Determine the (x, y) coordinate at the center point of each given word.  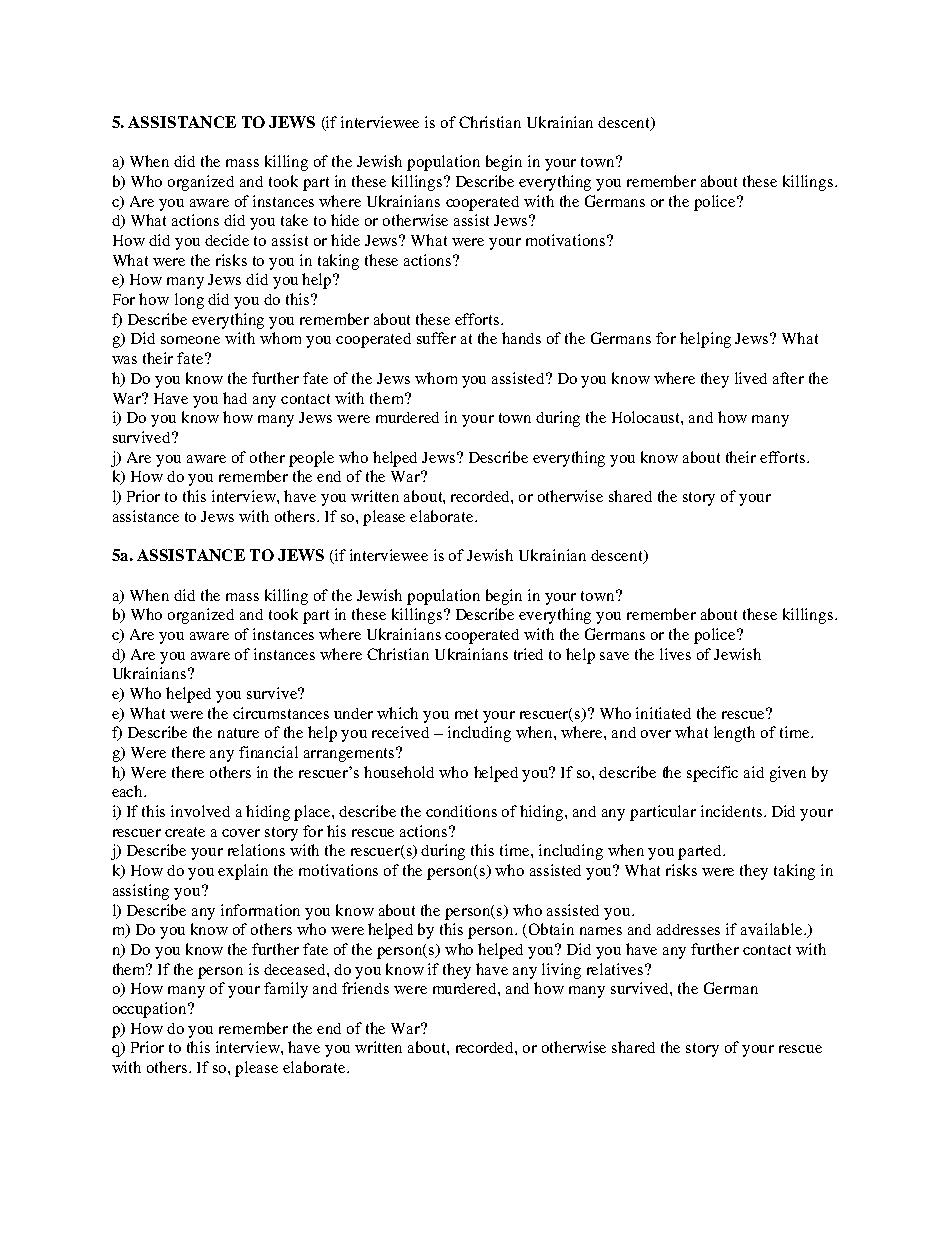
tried (528, 654)
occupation (151, 1010)
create (185, 832)
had (235, 398)
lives (675, 654)
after (788, 378)
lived (751, 378)
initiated (663, 713)
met (466, 714)
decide (227, 240)
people (311, 459)
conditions (461, 811)
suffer (436, 338)
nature (238, 733)
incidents (731, 811)
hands (521, 338)
